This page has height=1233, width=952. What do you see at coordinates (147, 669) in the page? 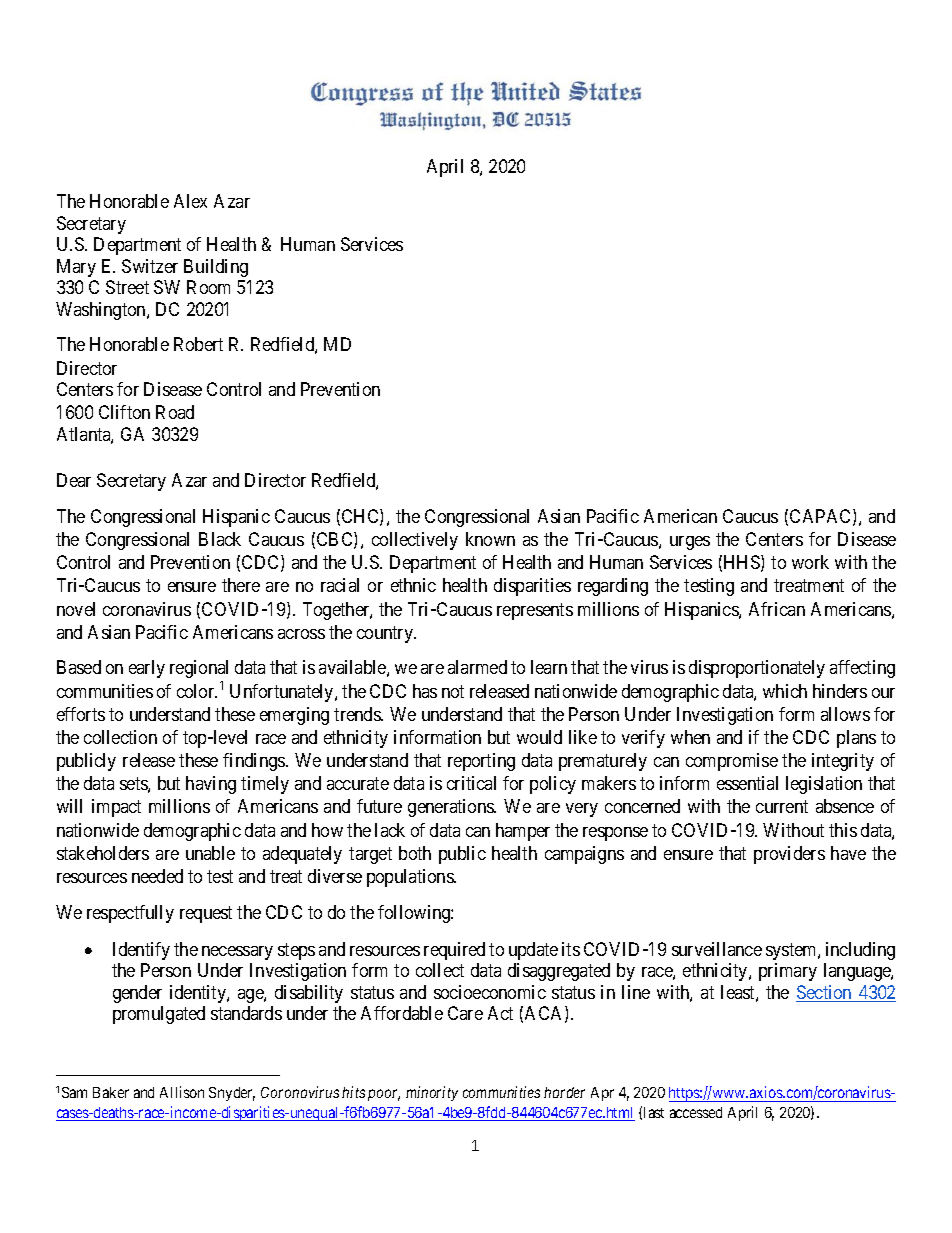
I see `early` at bounding box center [147, 669].
